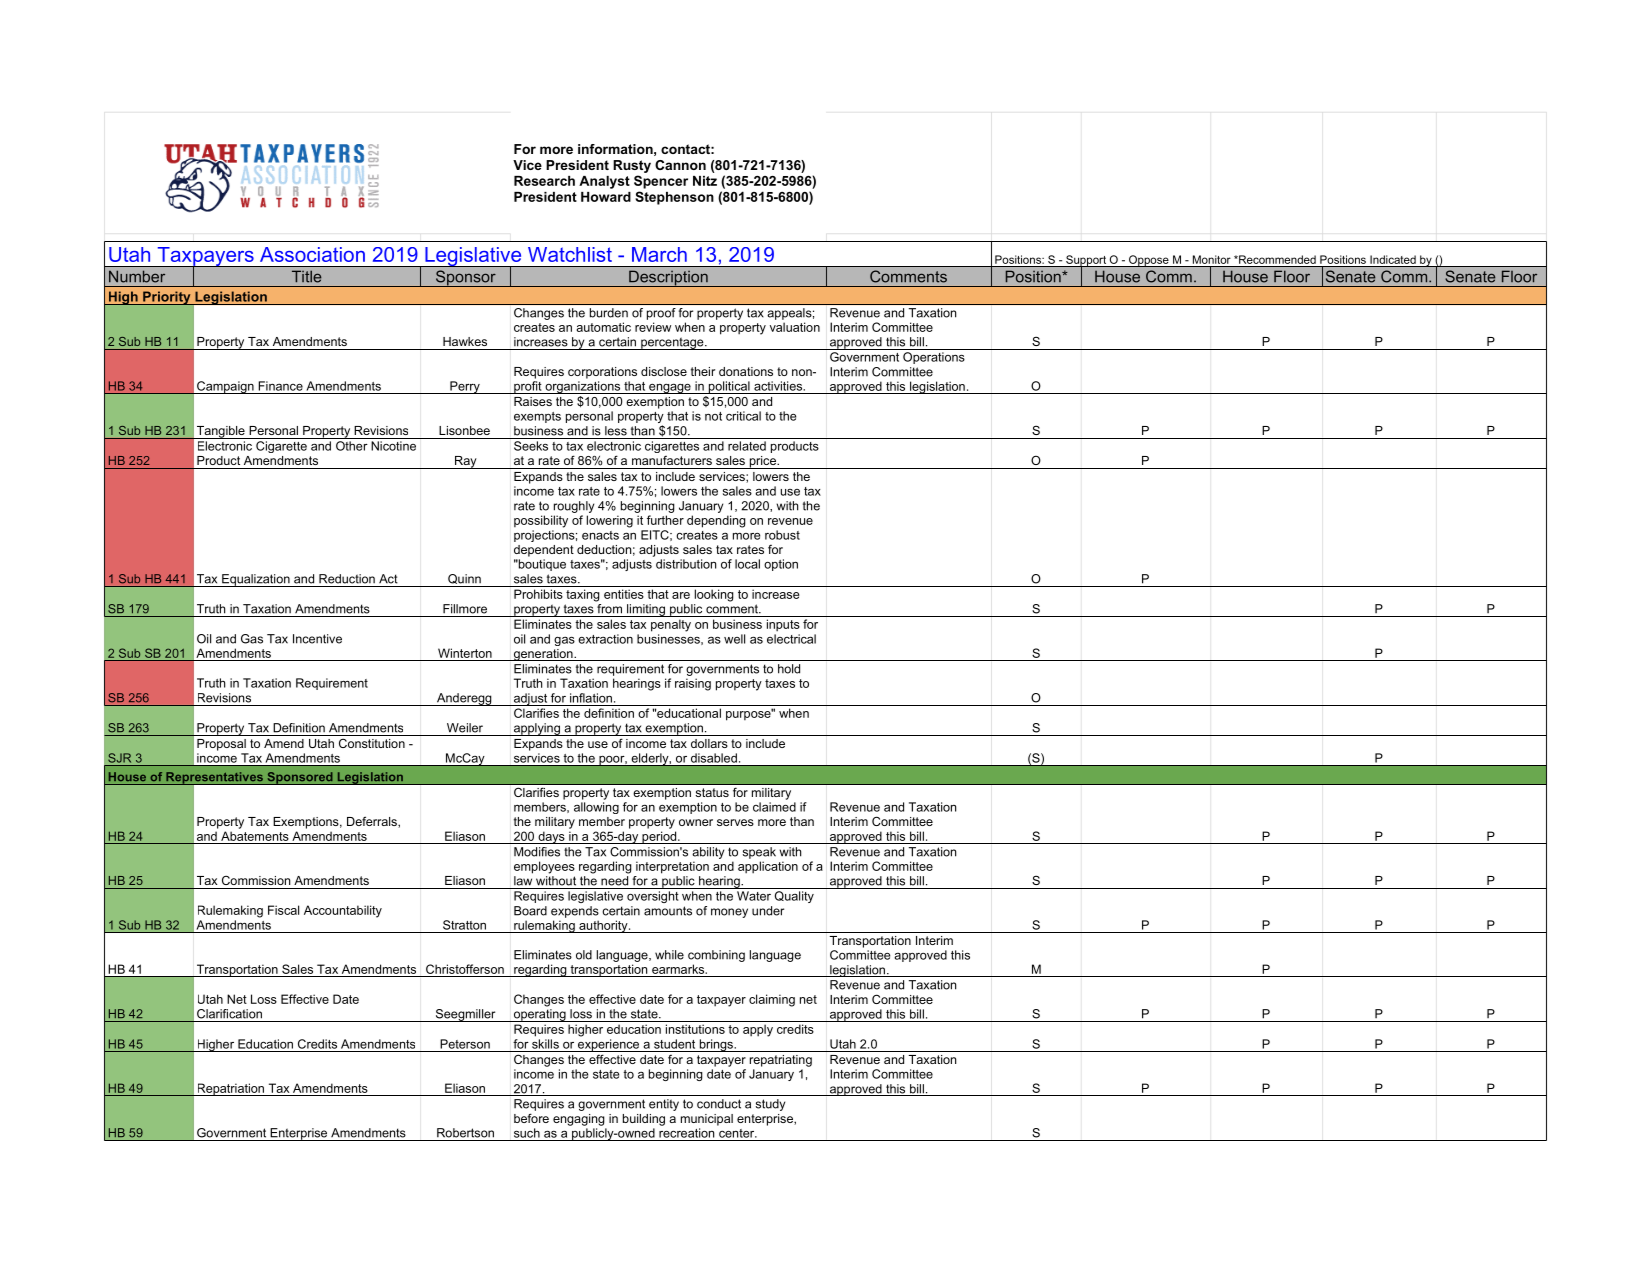  What do you see at coordinates (312, 254) in the document?
I see `Association` at bounding box center [312, 254].
